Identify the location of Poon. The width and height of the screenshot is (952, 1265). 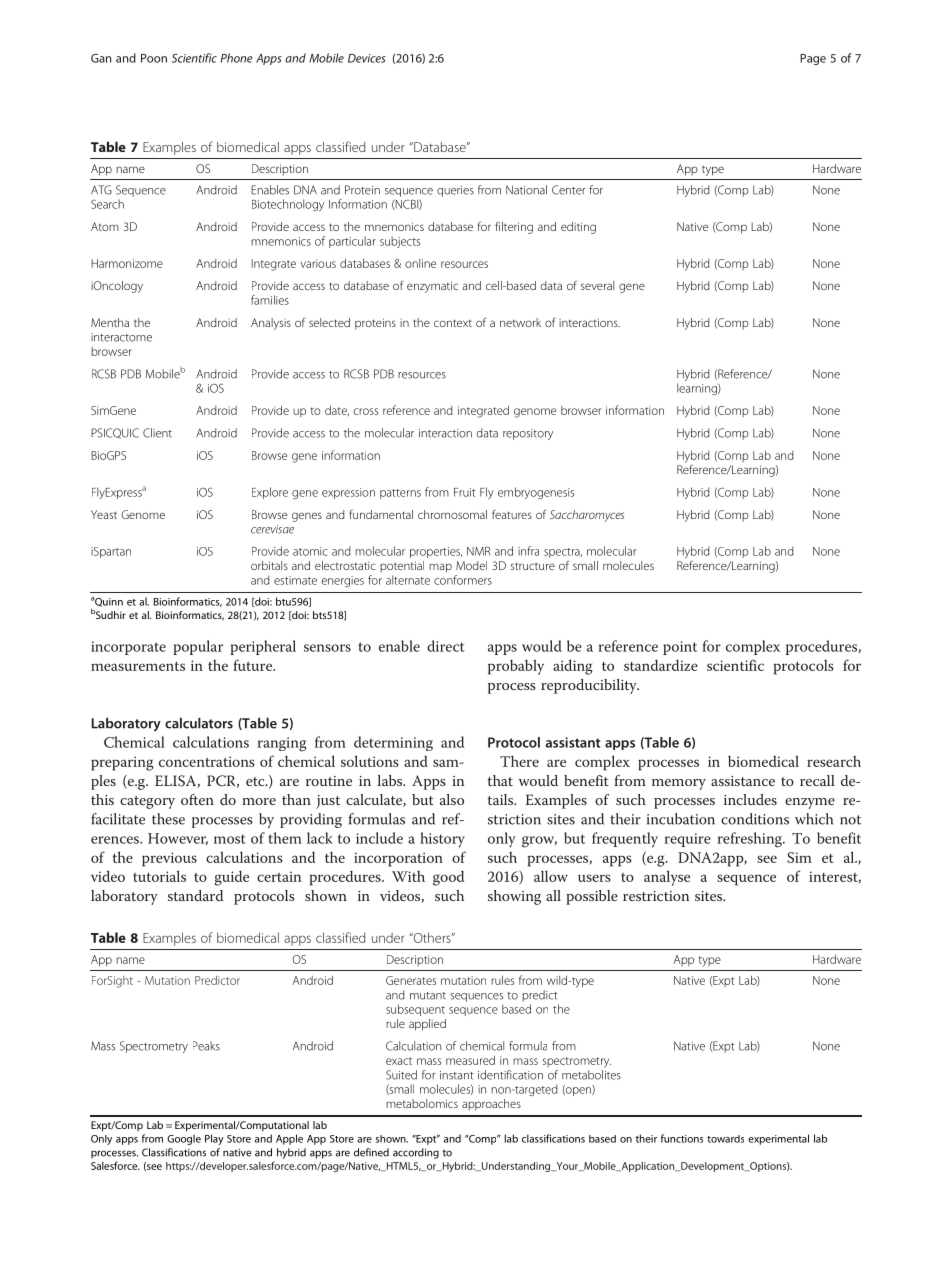
(154, 58).
